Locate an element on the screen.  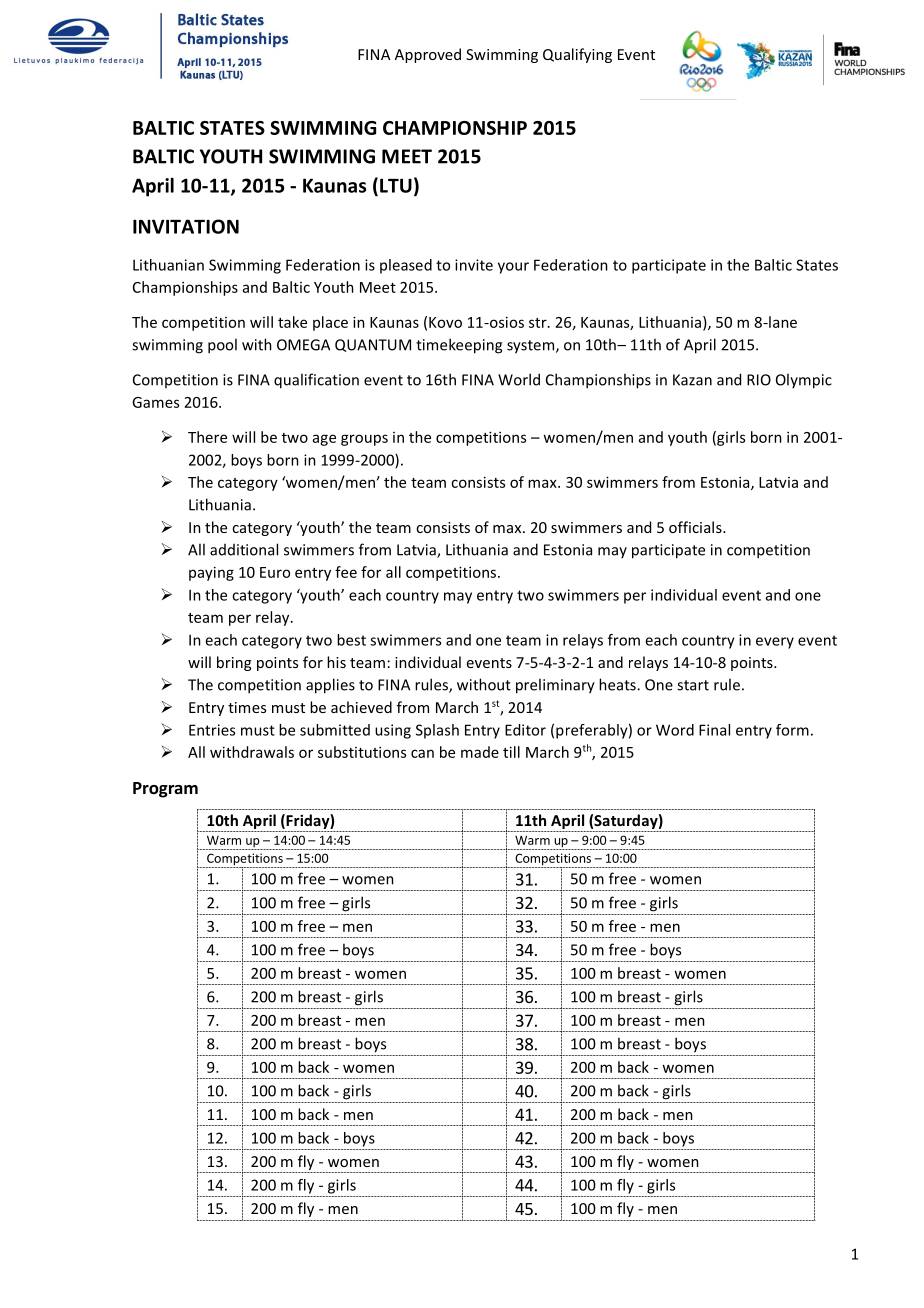
Word is located at coordinates (675, 730).
